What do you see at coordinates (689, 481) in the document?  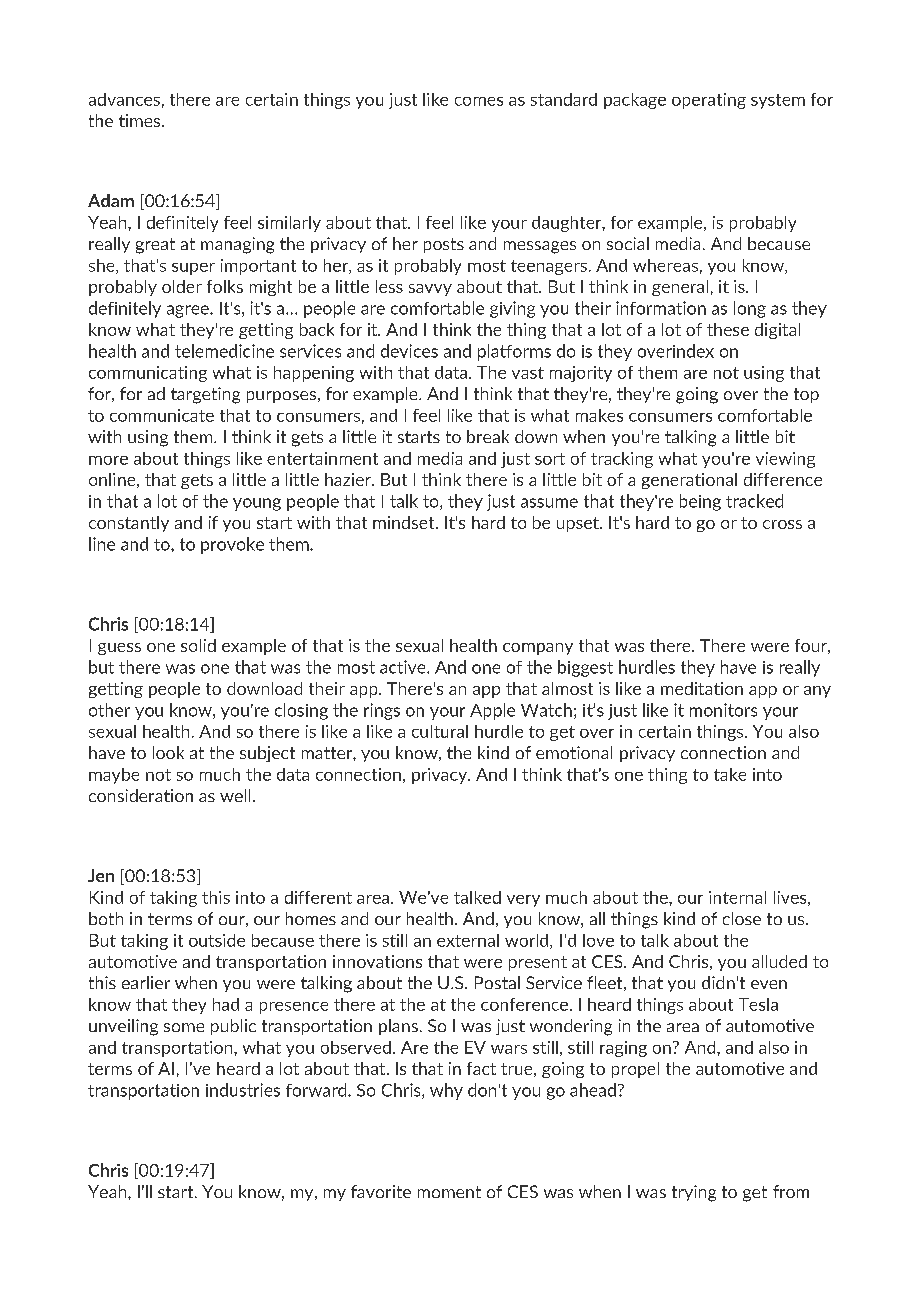 I see `generational` at bounding box center [689, 481].
